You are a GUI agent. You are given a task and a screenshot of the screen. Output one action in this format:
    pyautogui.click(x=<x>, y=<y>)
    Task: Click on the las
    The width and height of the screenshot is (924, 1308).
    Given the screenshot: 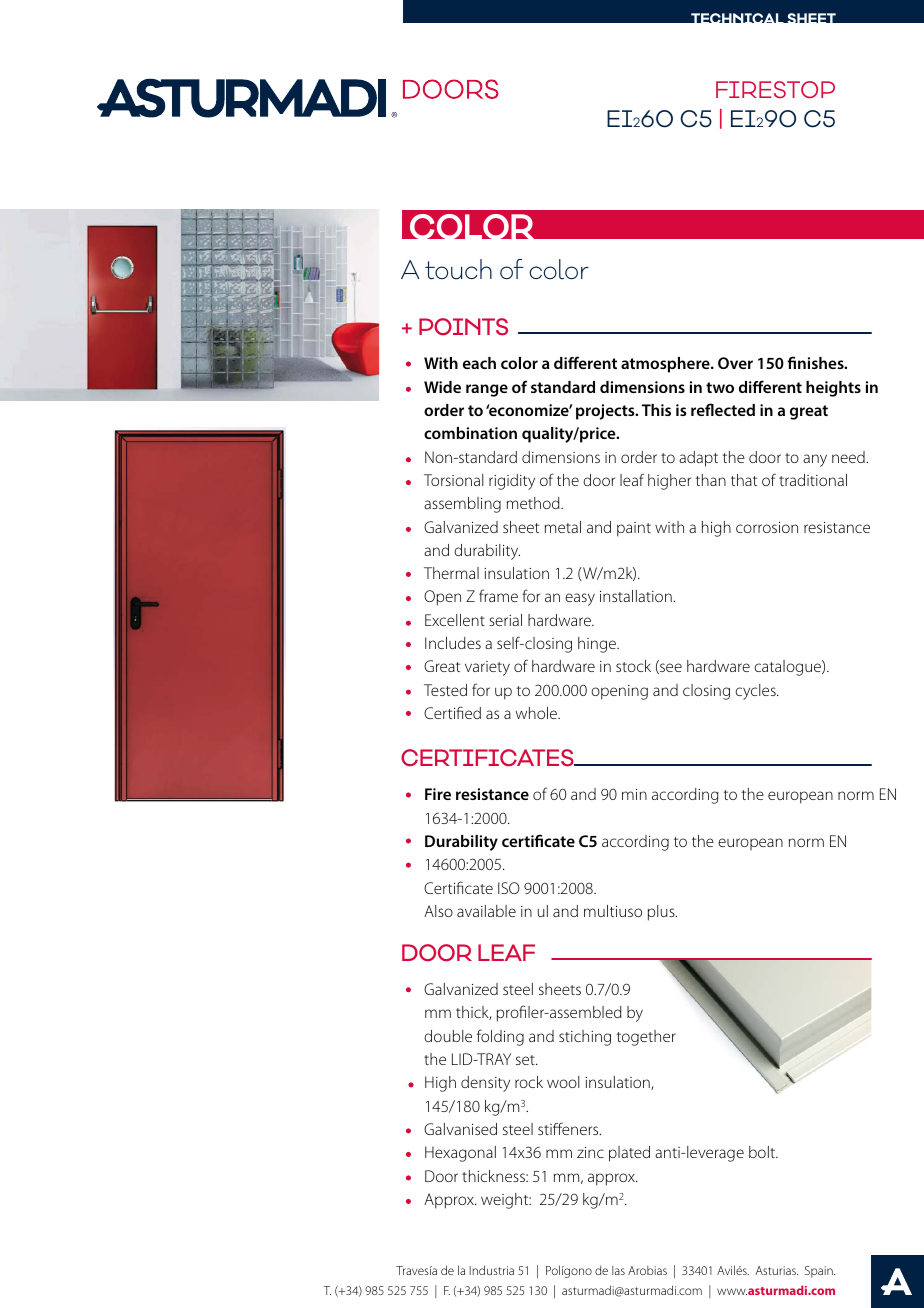 What is the action you would take?
    pyautogui.click(x=618, y=1270)
